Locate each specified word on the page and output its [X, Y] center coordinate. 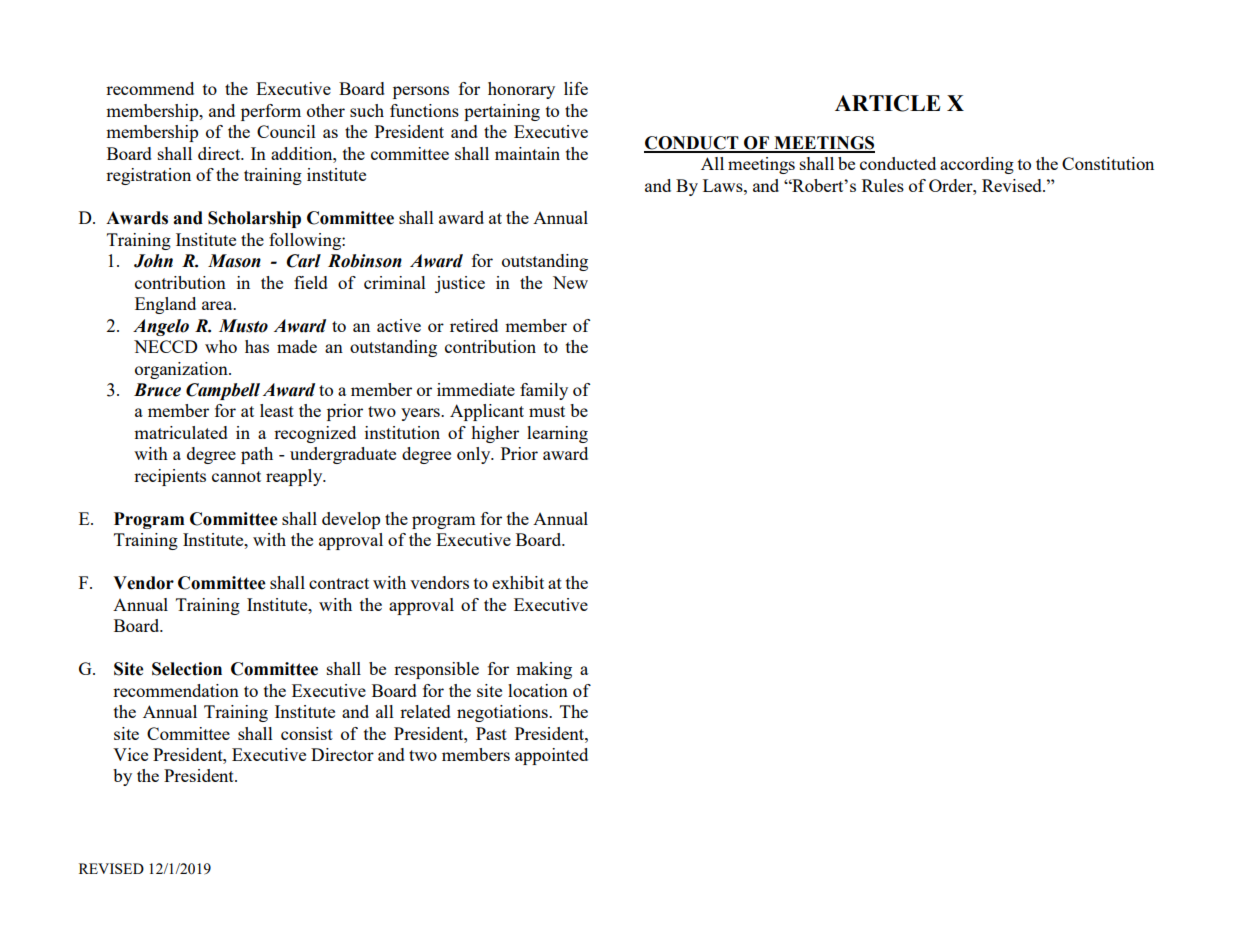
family [544, 391]
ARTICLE [888, 103]
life [576, 88]
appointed [551, 756]
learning [557, 434]
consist [307, 733]
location [538, 690]
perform [271, 112]
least [277, 410]
